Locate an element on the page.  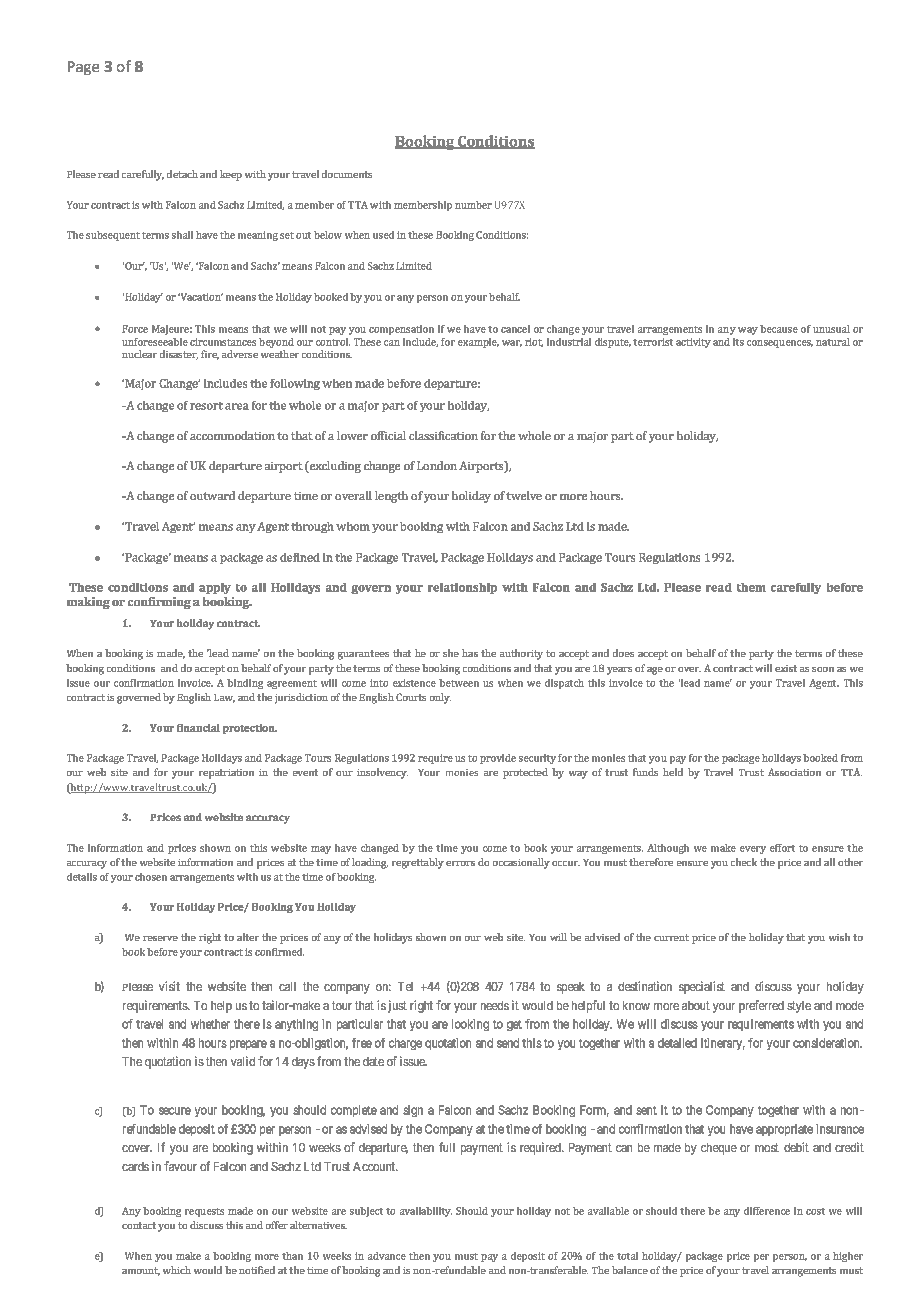
them is located at coordinates (751, 587).
